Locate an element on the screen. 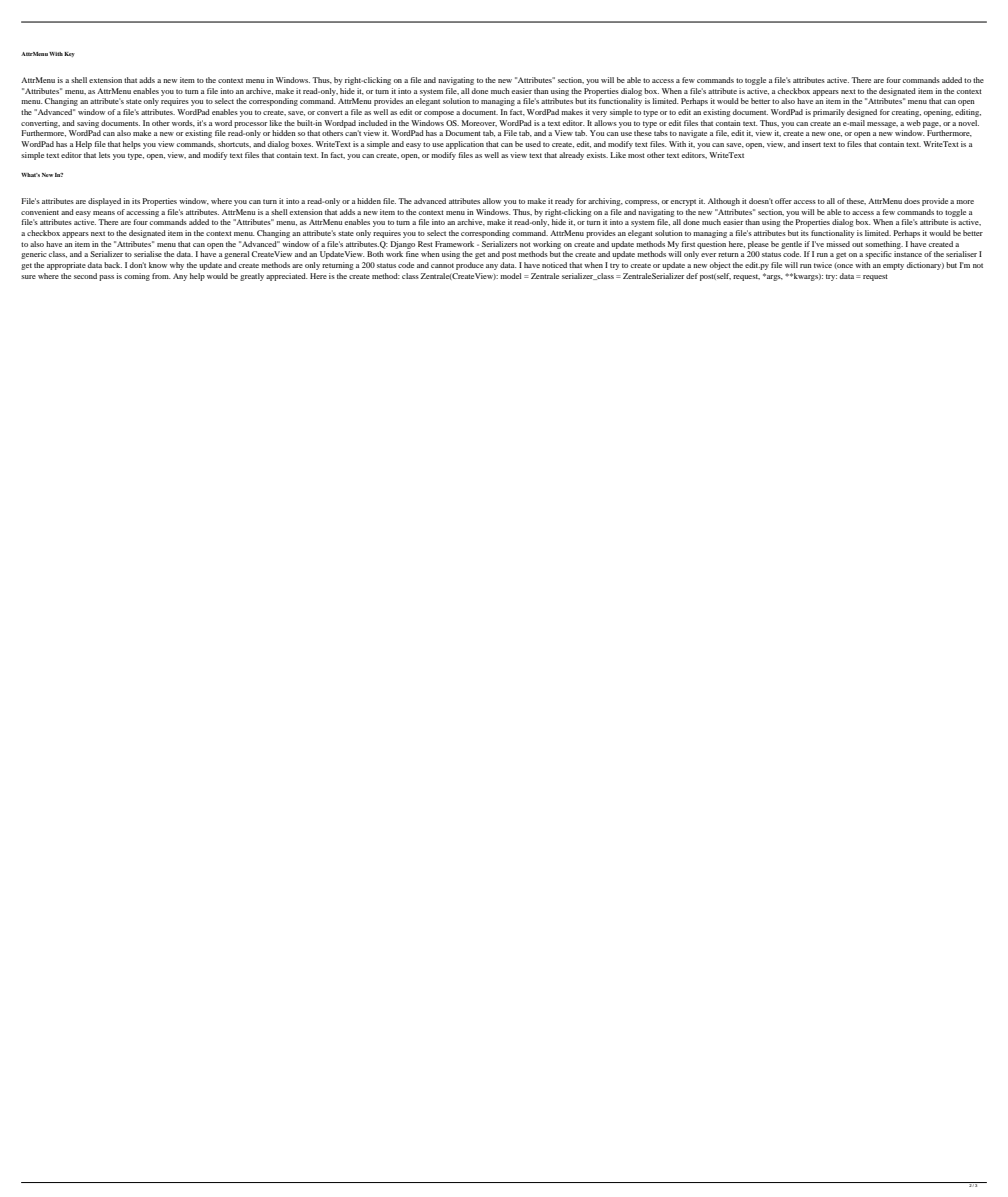  from is located at coordinates (161, 276).
